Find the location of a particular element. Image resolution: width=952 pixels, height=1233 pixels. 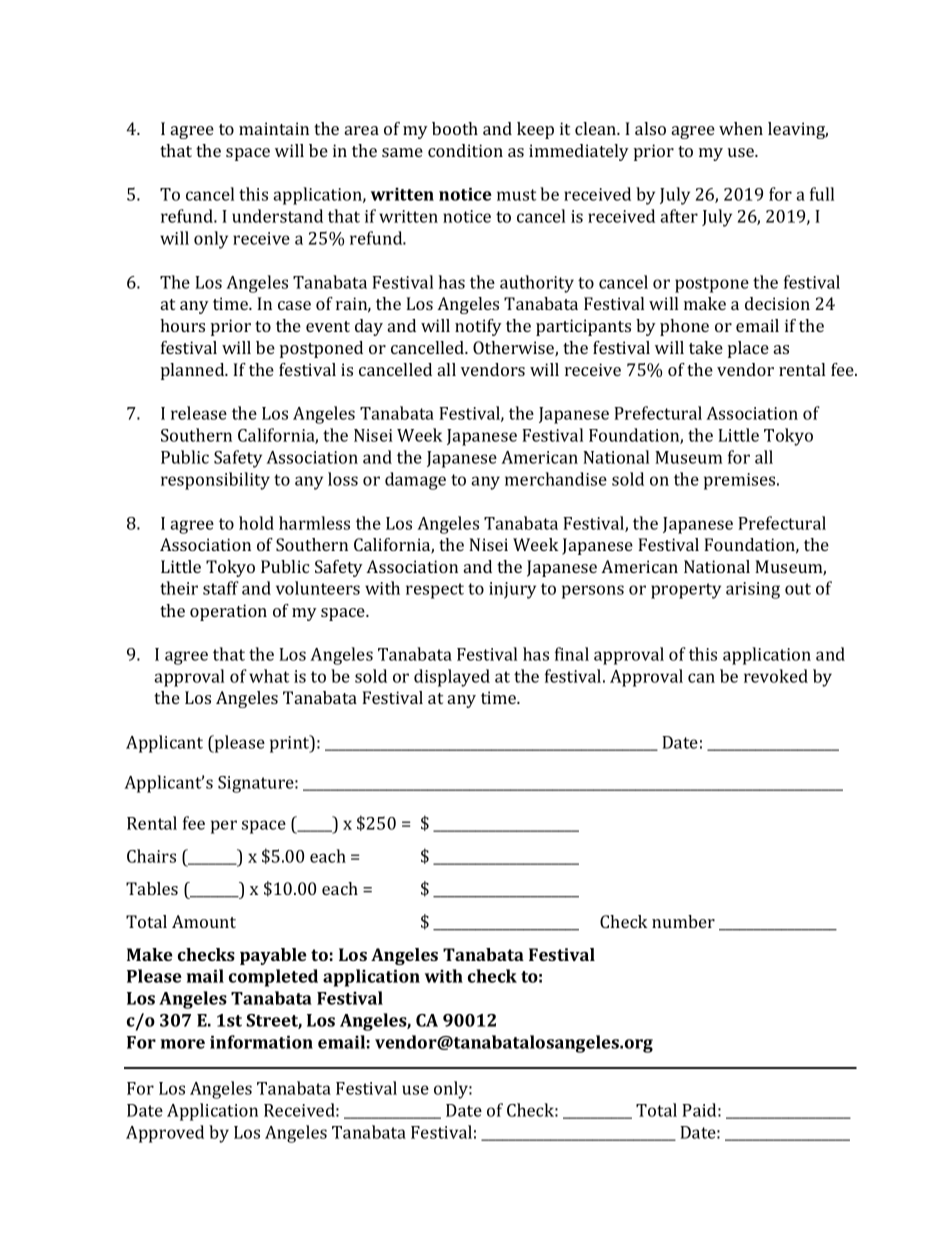

print is located at coordinates (291, 744).
